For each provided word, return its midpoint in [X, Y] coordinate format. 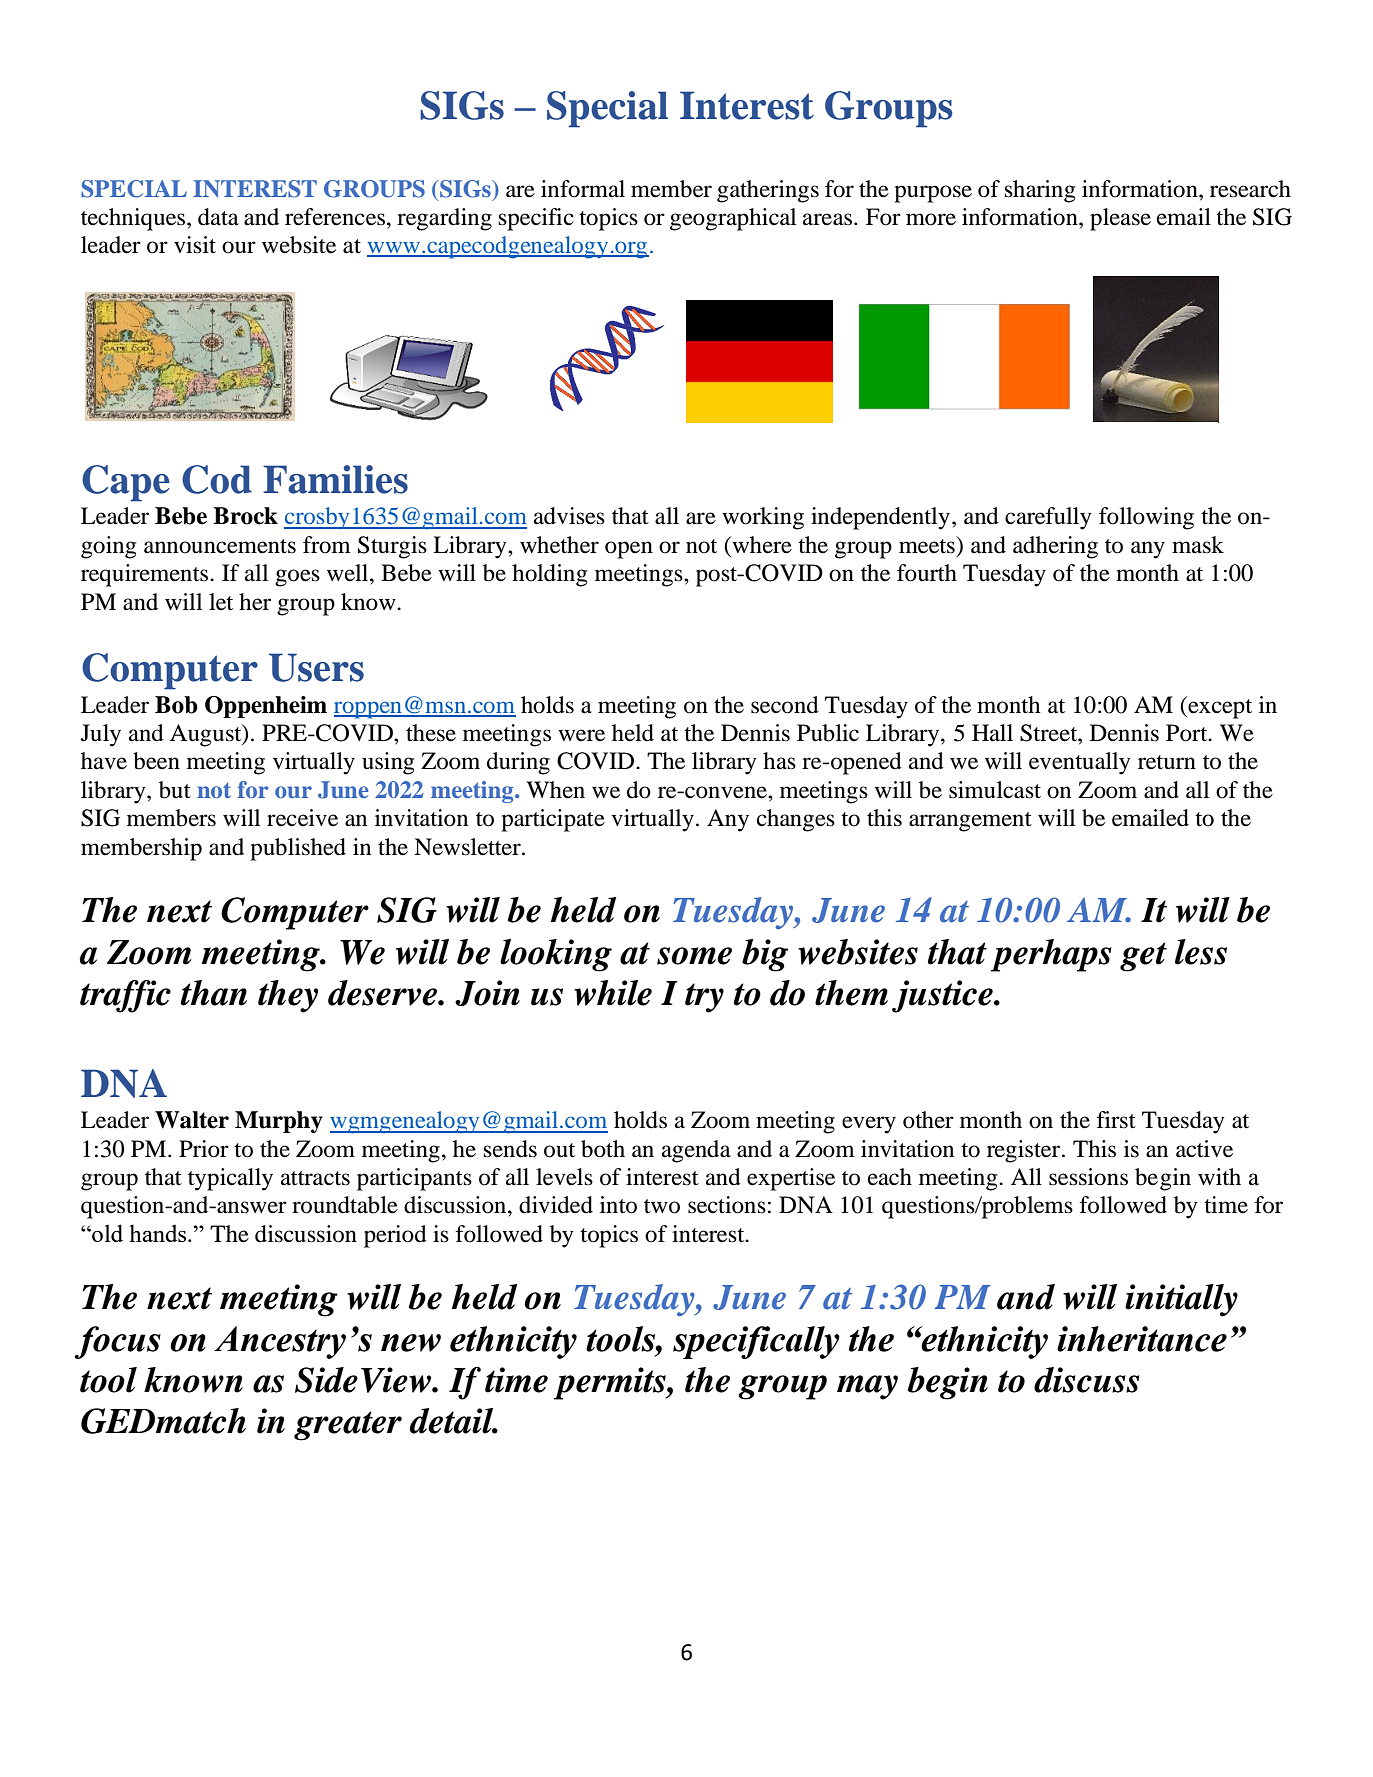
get [1143, 957]
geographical [733, 219]
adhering [1055, 547]
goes [297, 578]
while [613, 993]
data [218, 217]
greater [348, 1426]
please [1120, 219]
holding [549, 575]
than [214, 993]
